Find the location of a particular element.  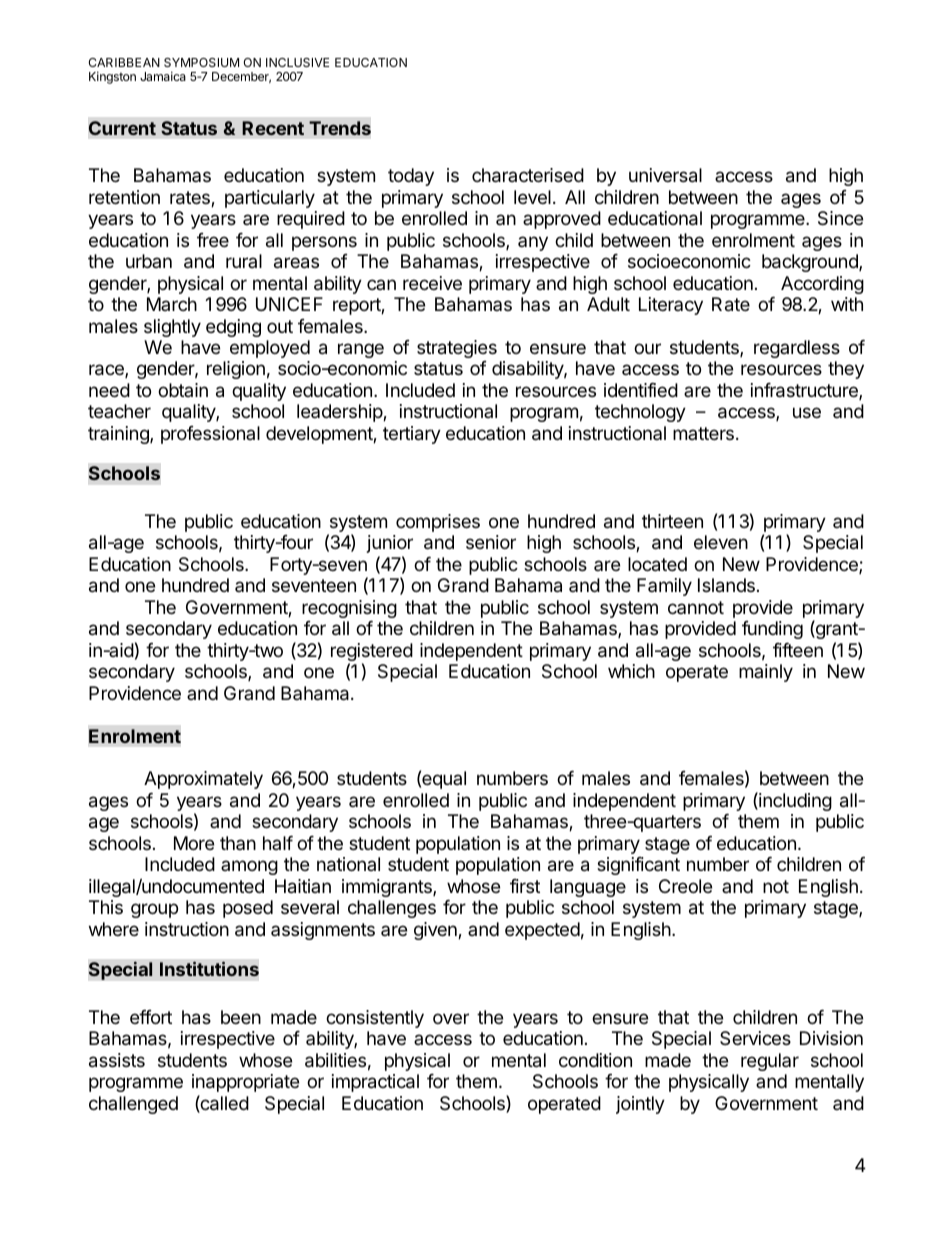

universal is located at coordinates (665, 175).
